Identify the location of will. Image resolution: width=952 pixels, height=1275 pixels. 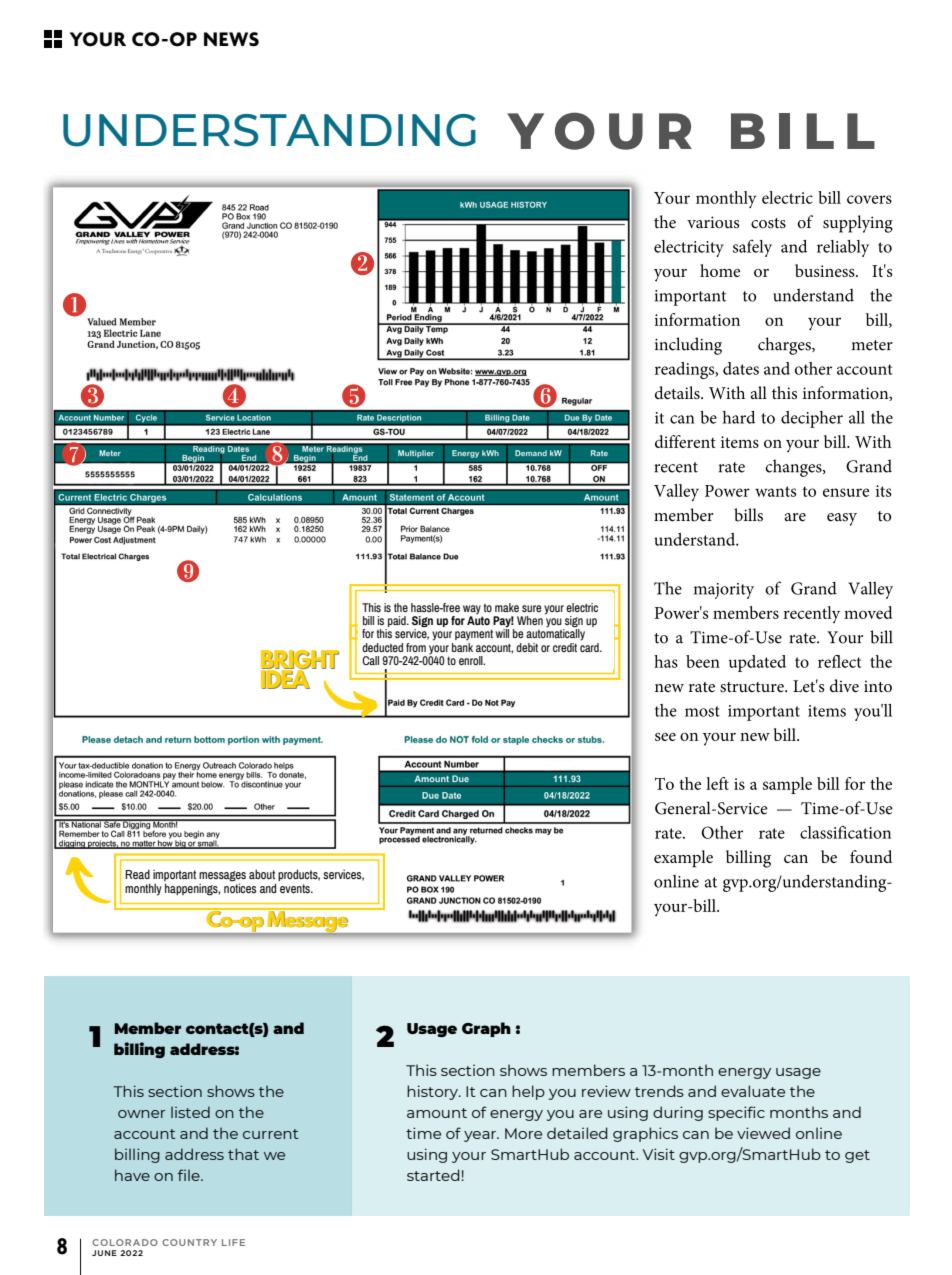
(502, 632).
